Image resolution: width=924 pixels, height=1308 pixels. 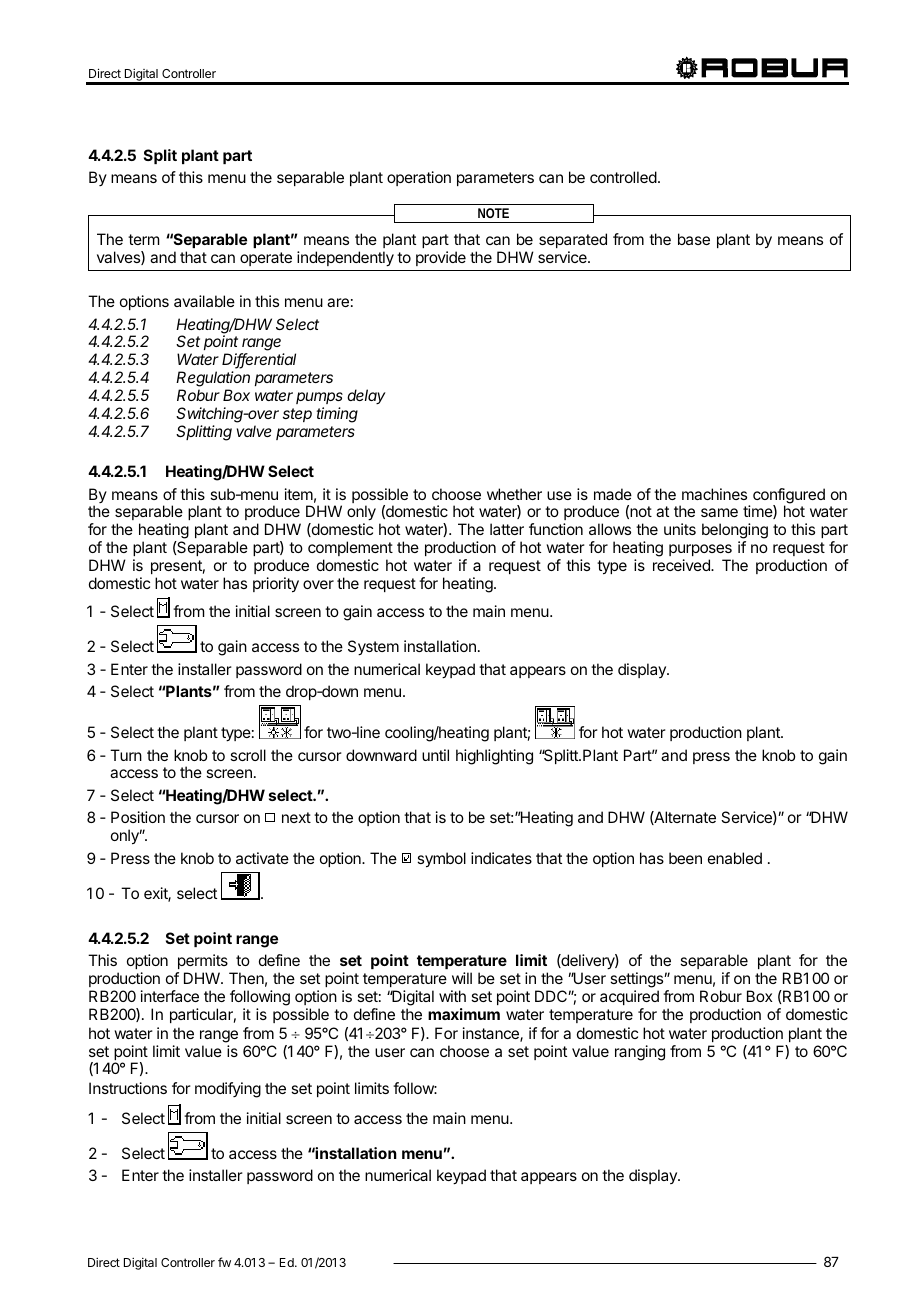 What do you see at coordinates (514, 494) in the screenshot?
I see `whether` at bounding box center [514, 494].
